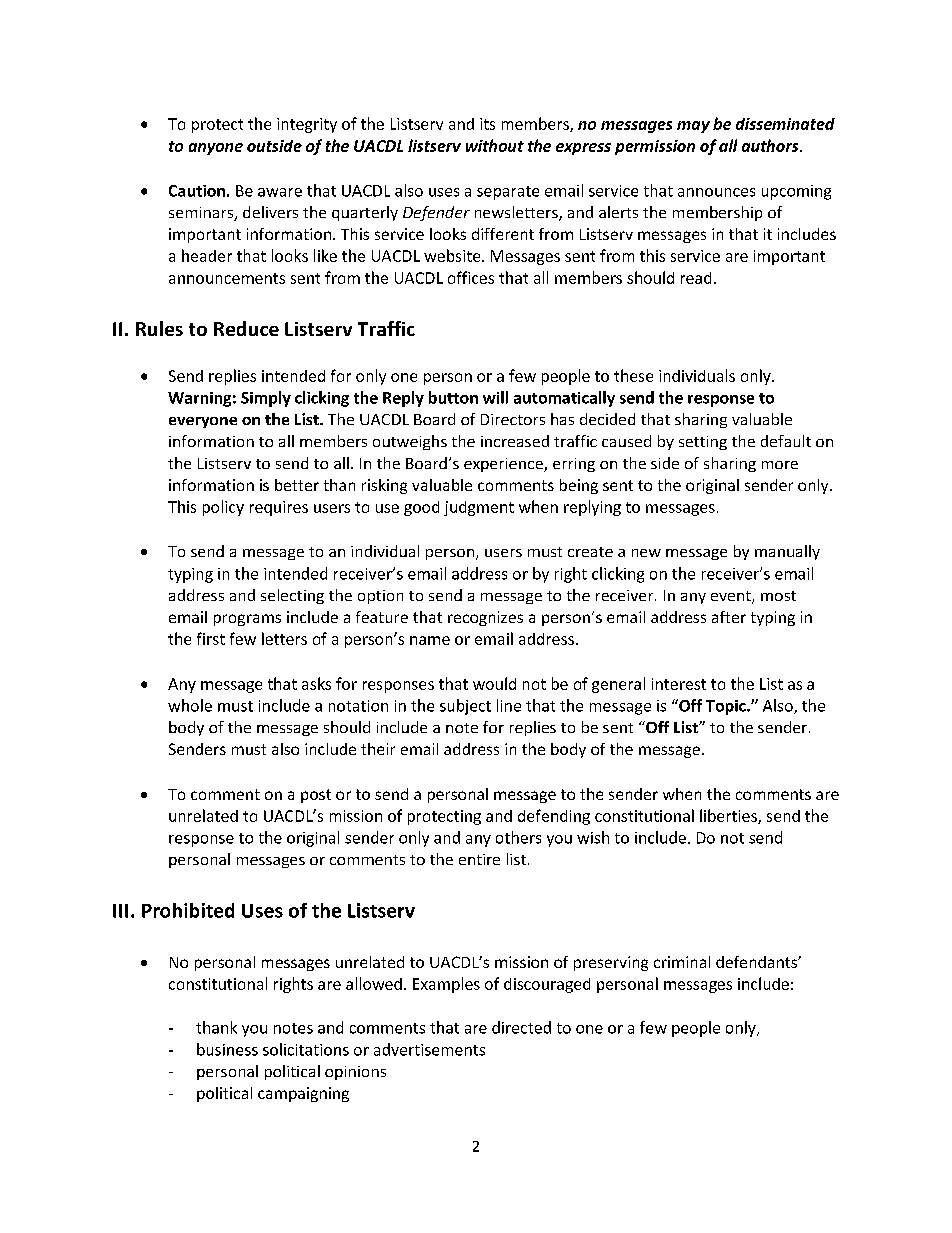 This screenshot has width=952, height=1233. I want to click on after, so click(729, 617).
